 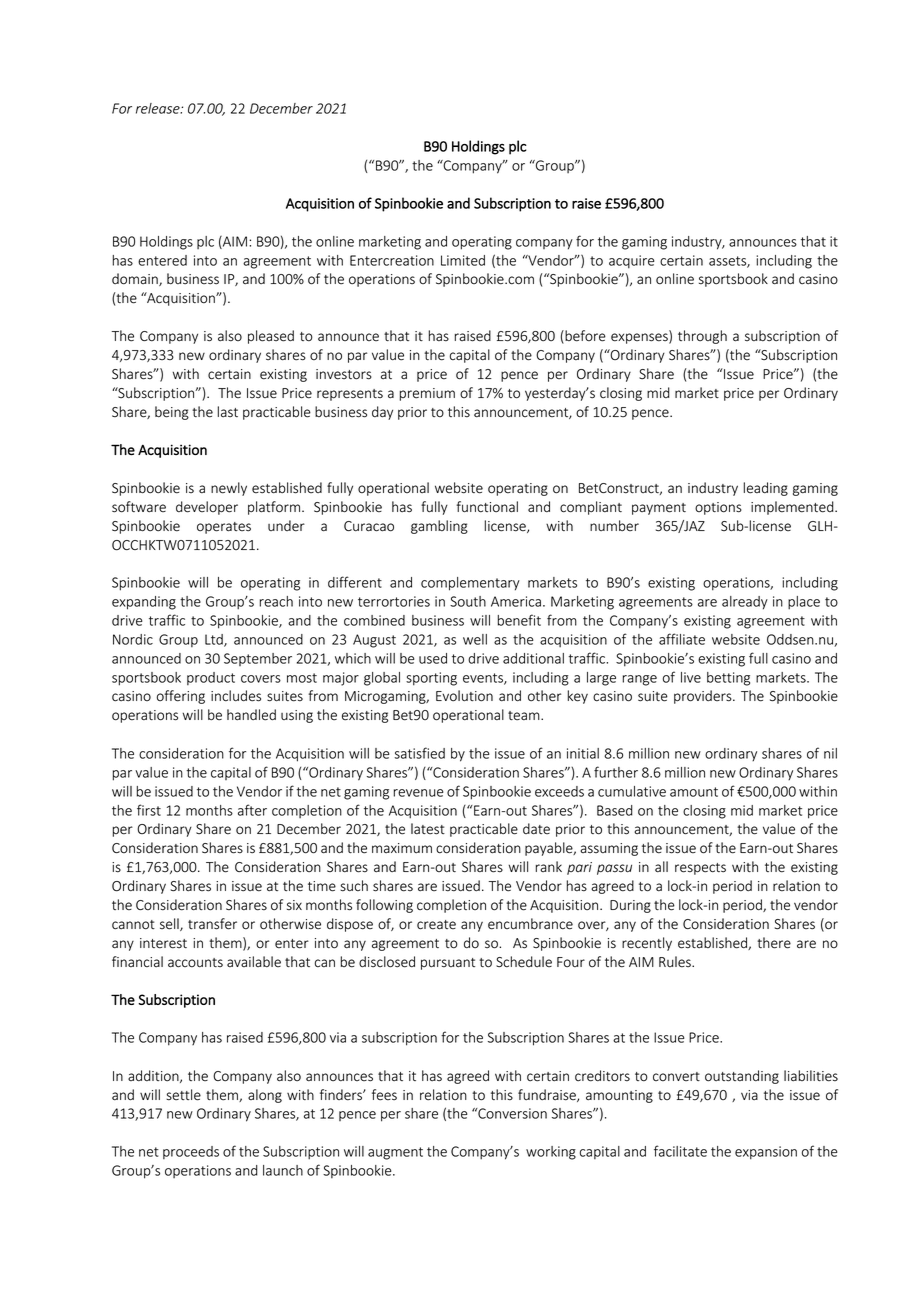 I want to click on leading, so click(x=766, y=489).
